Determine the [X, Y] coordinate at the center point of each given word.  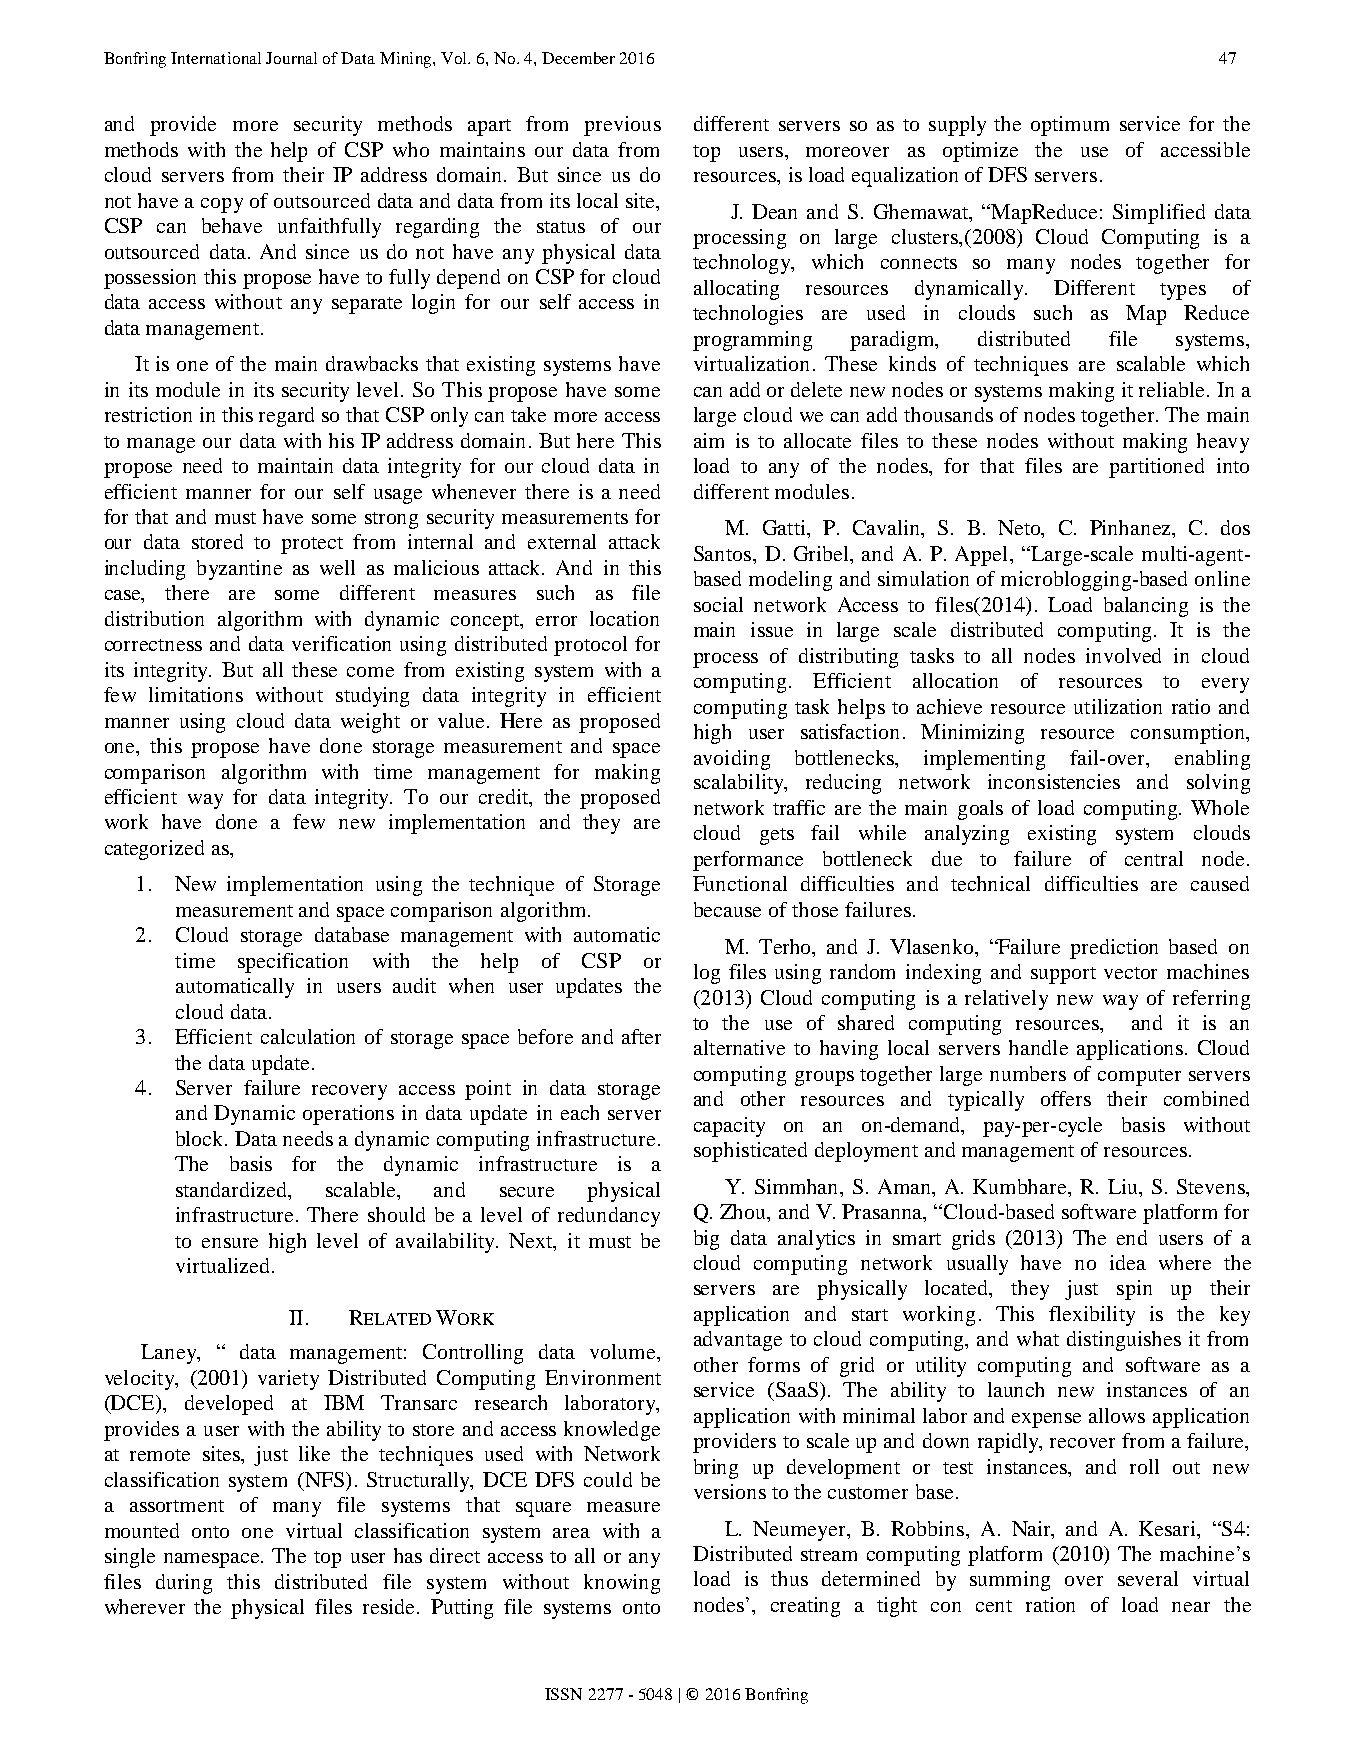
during [184, 1584]
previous [622, 126]
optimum [1070, 126]
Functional [740, 883]
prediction [1114, 949]
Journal [291, 58]
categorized [154, 850]
